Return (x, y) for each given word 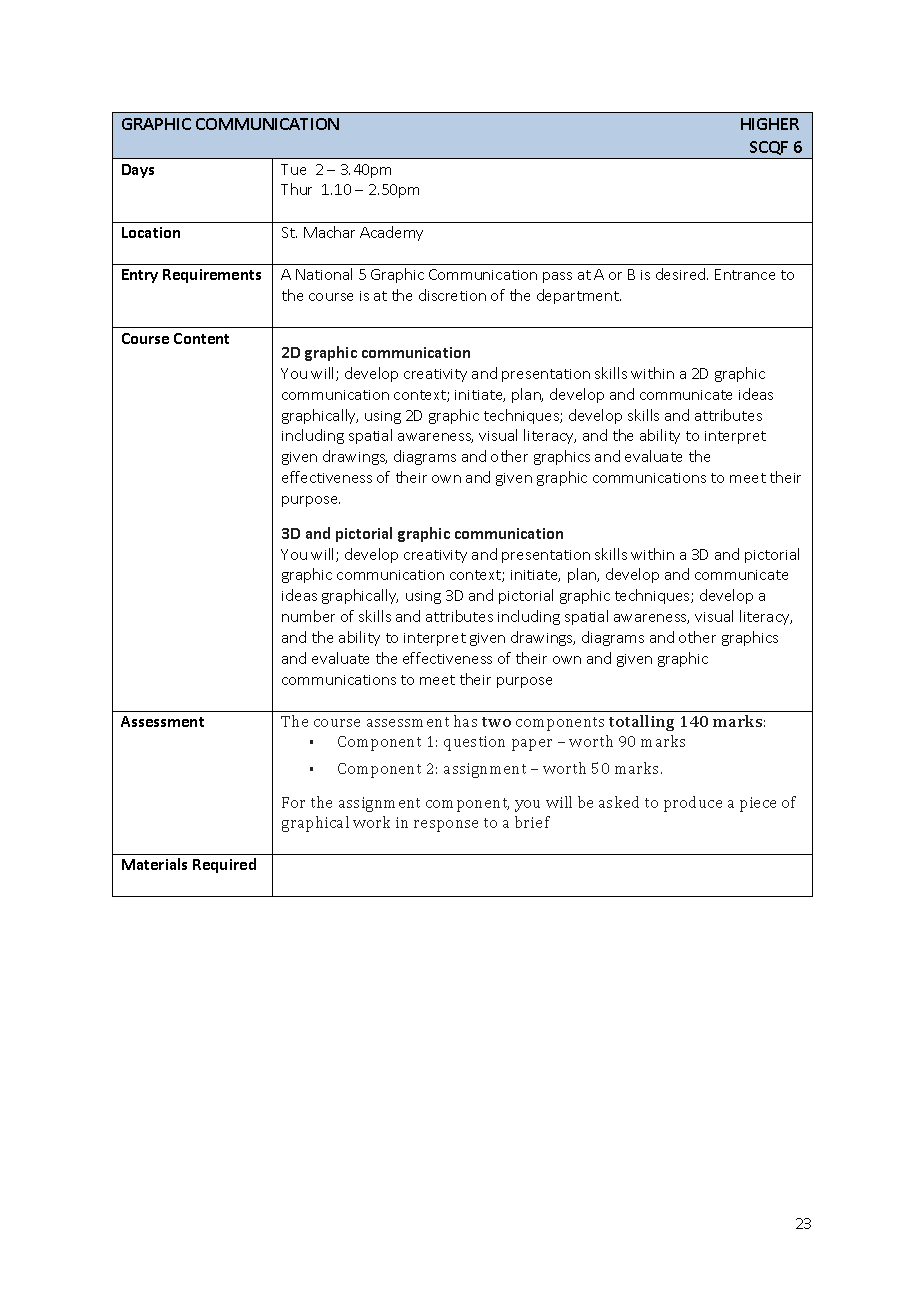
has (465, 721)
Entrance (745, 274)
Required (224, 865)
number (308, 616)
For (293, 802)
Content (201, 338)
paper (532, 745)
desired (682, 274)
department (579, 296)
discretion (452, 295)
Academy (391, 233)
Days (138, 171)
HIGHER (770, 124)
